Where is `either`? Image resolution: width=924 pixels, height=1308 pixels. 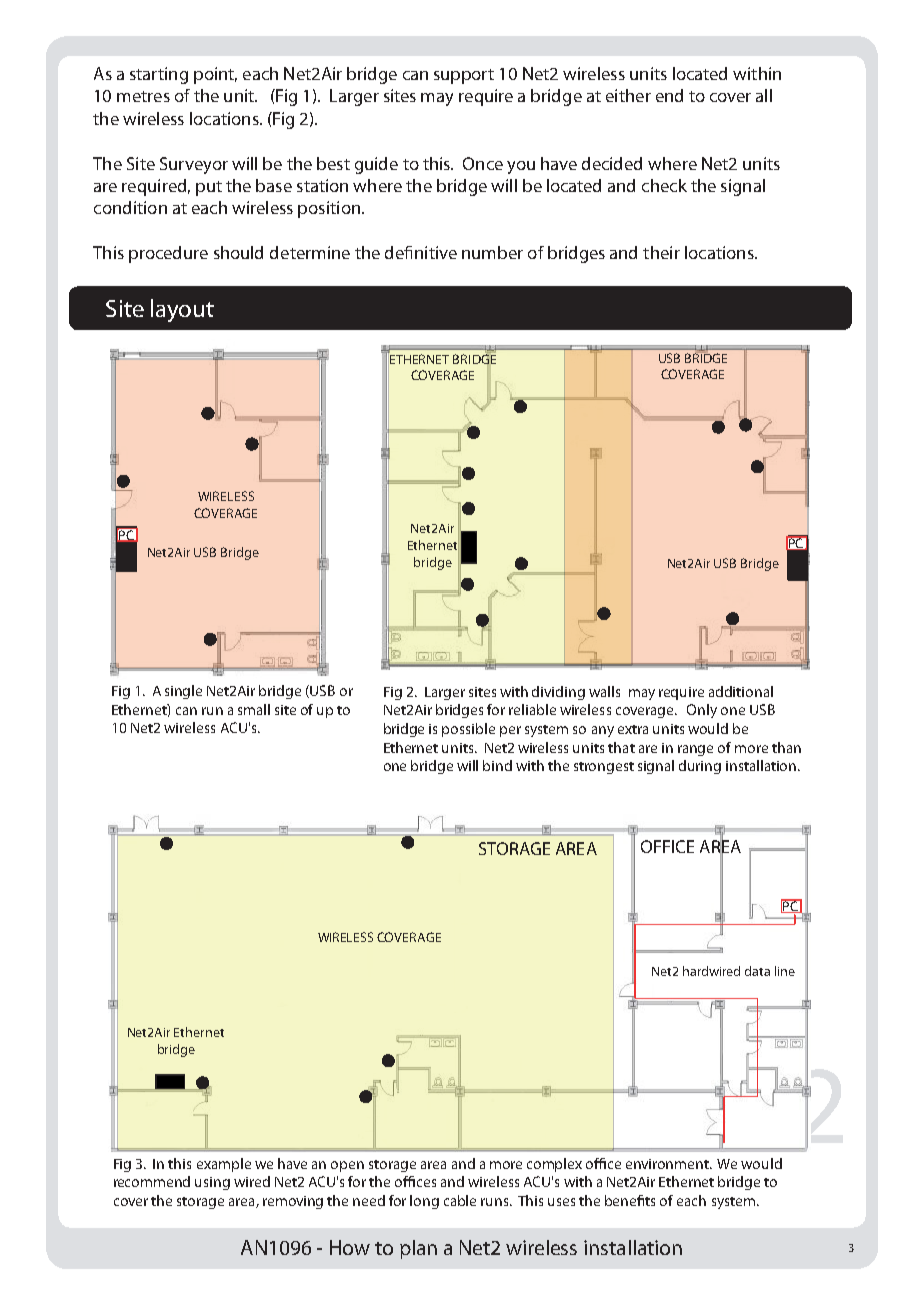
either is located at coordinates (628, 95).
